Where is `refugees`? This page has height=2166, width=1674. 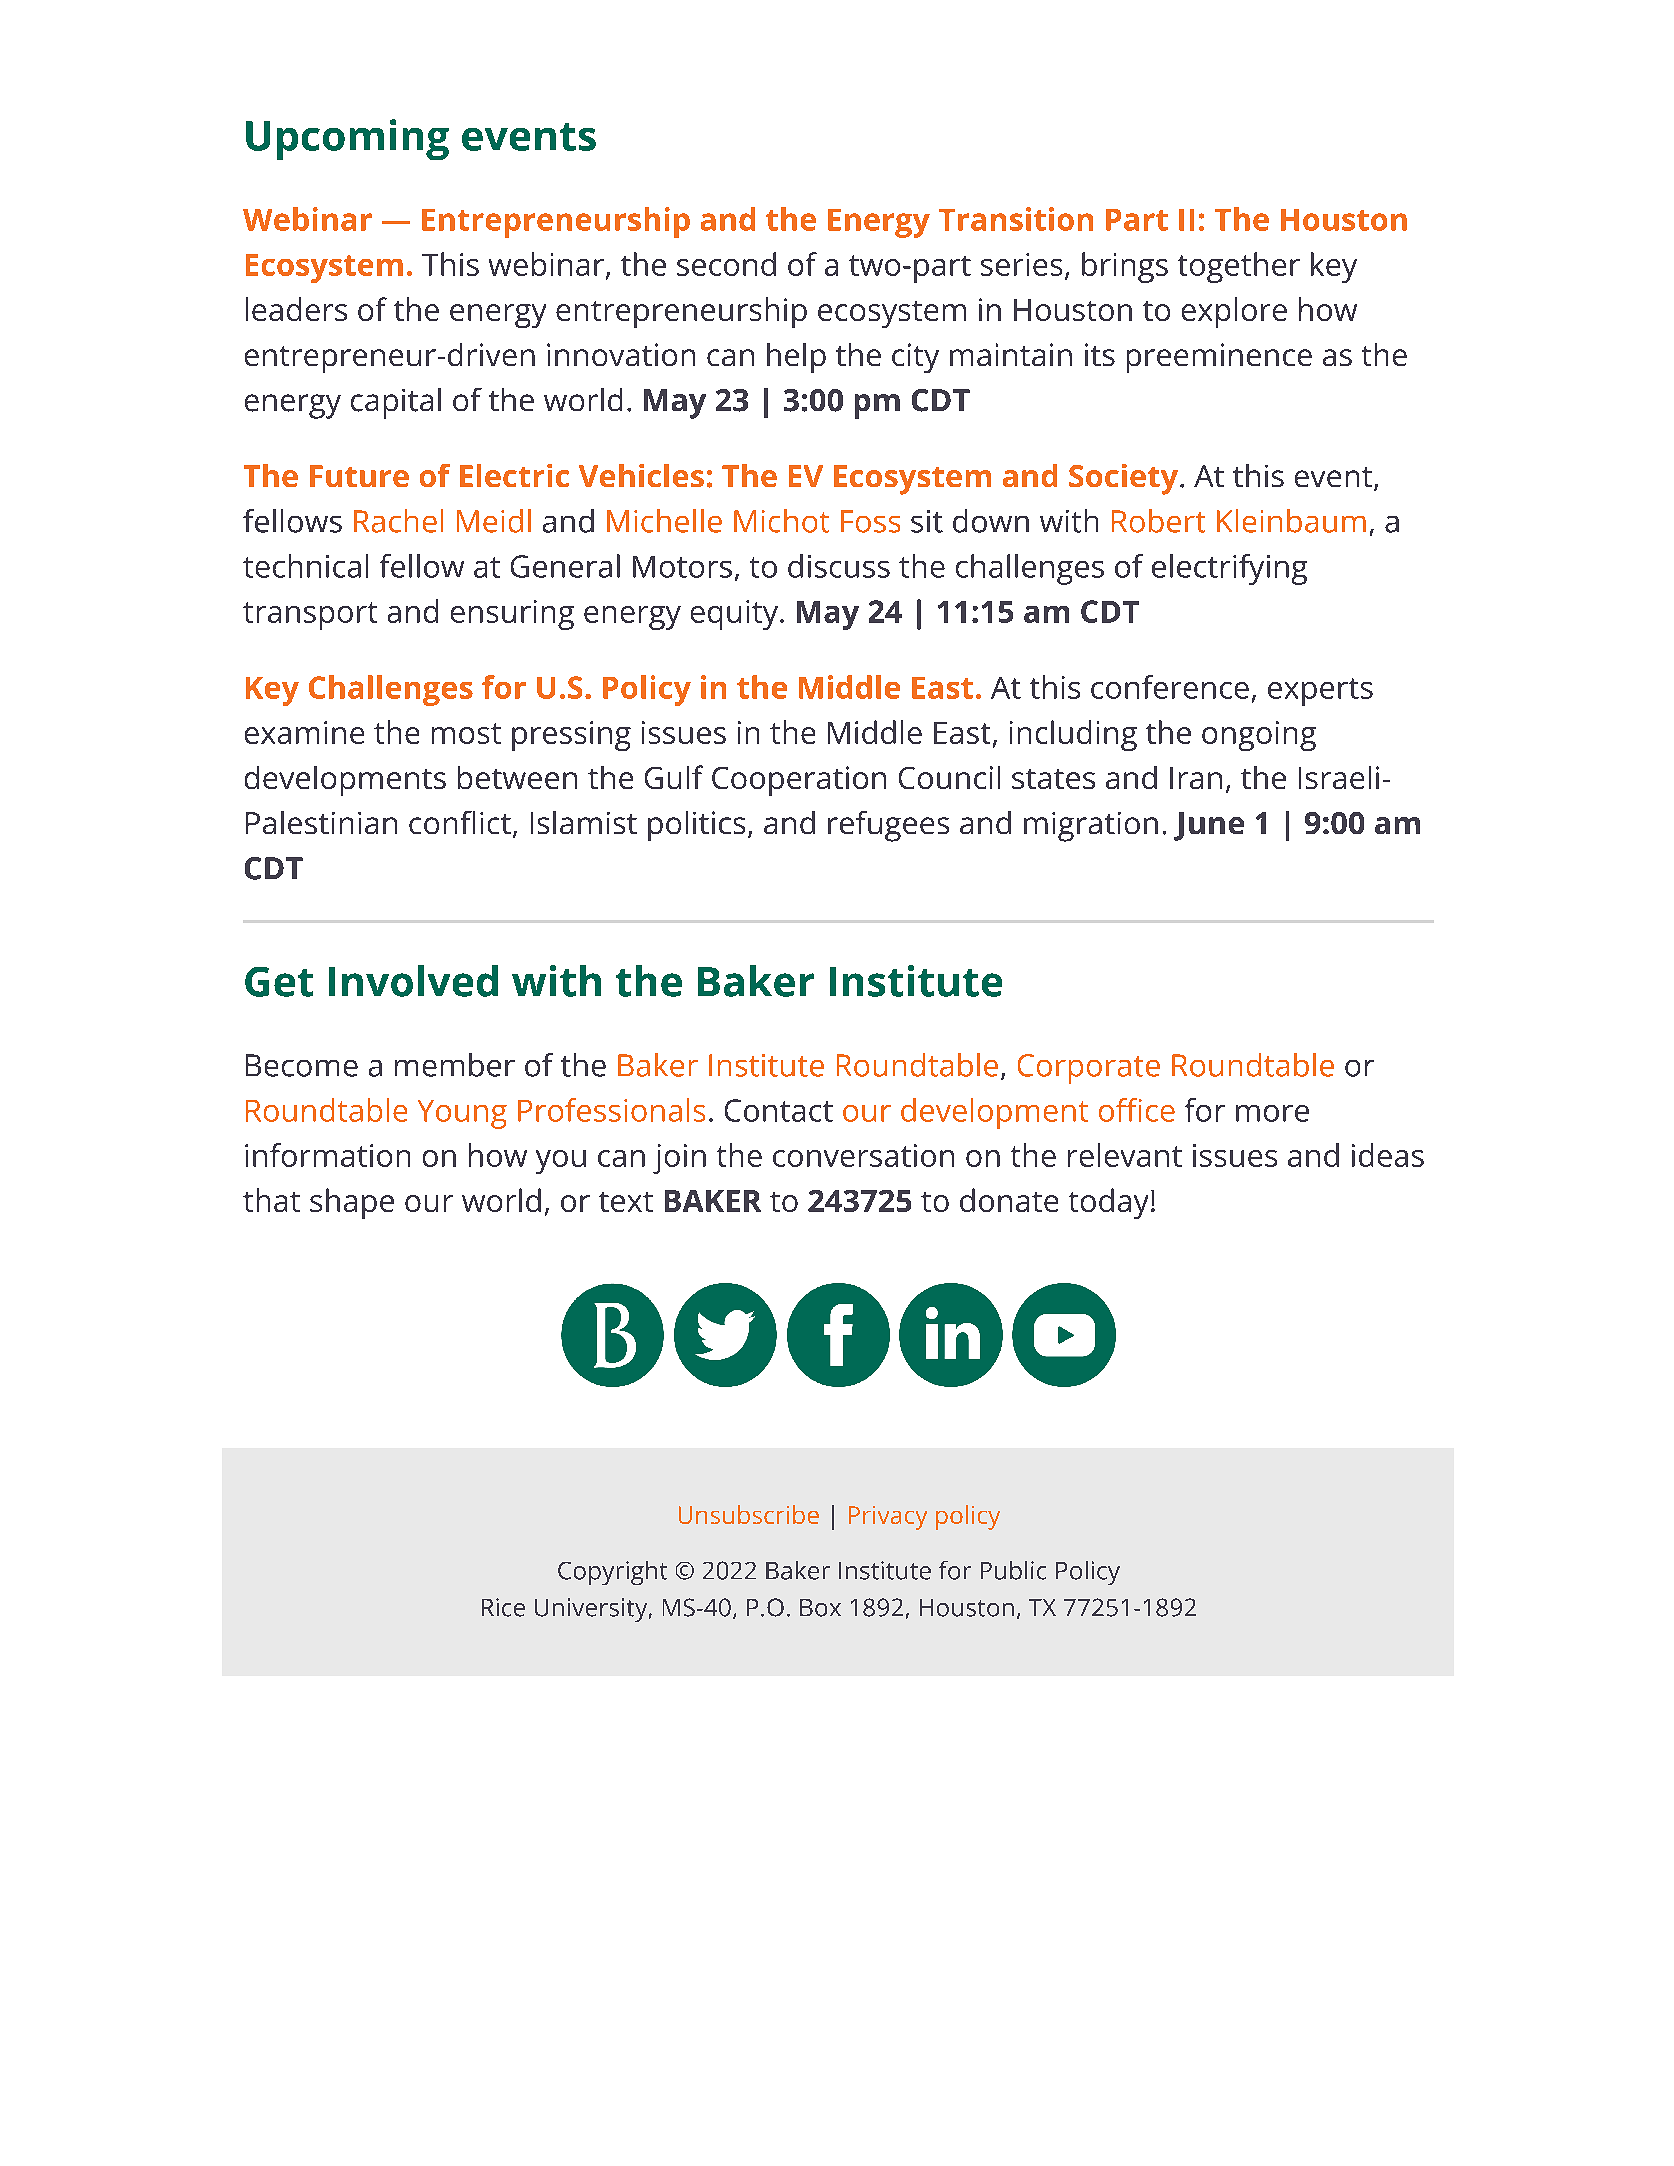
refugees is located at coordinates (888, 826).
